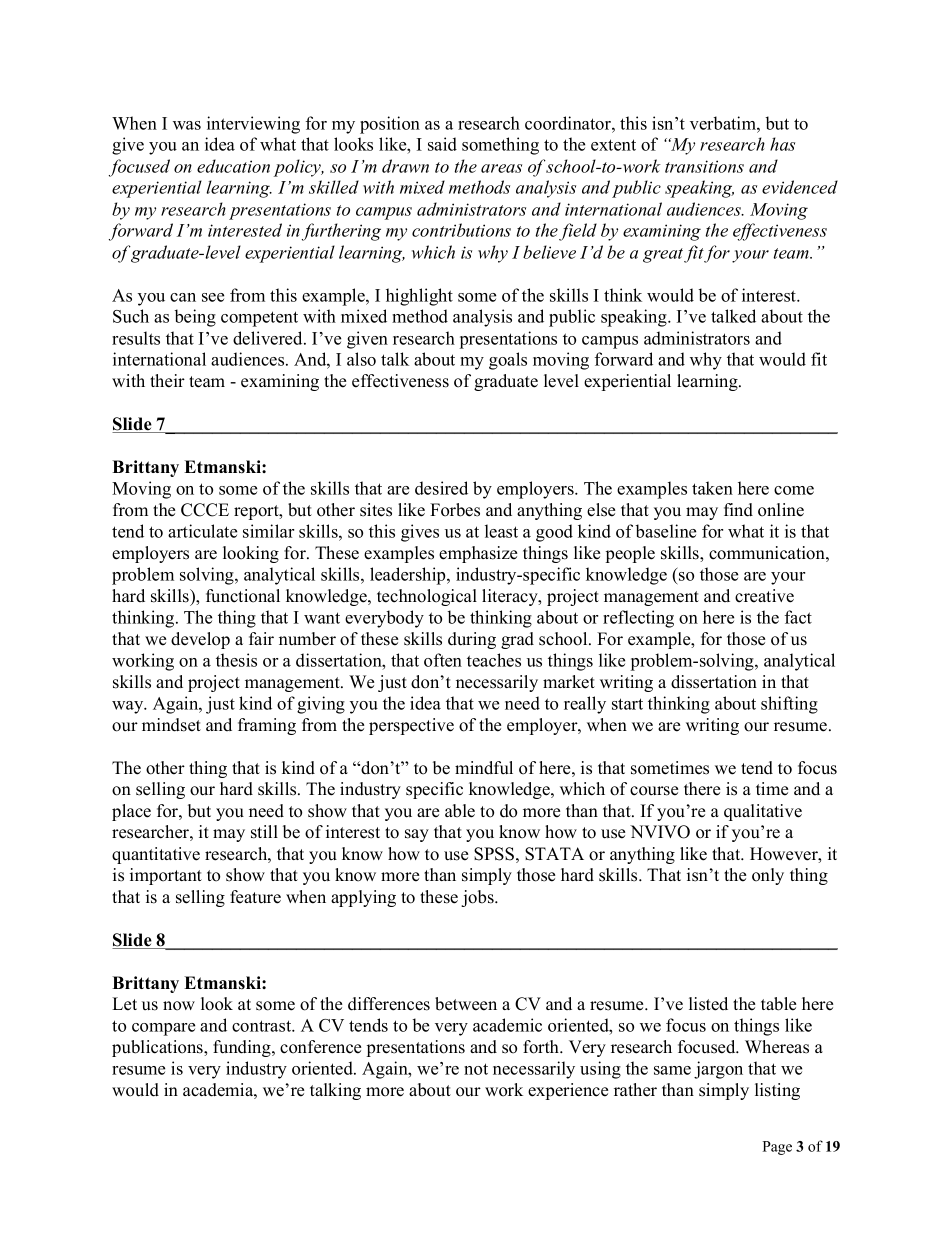  Describe the element at coordinates (243, 1048) in the screenshot. I see `funding` at that location.
